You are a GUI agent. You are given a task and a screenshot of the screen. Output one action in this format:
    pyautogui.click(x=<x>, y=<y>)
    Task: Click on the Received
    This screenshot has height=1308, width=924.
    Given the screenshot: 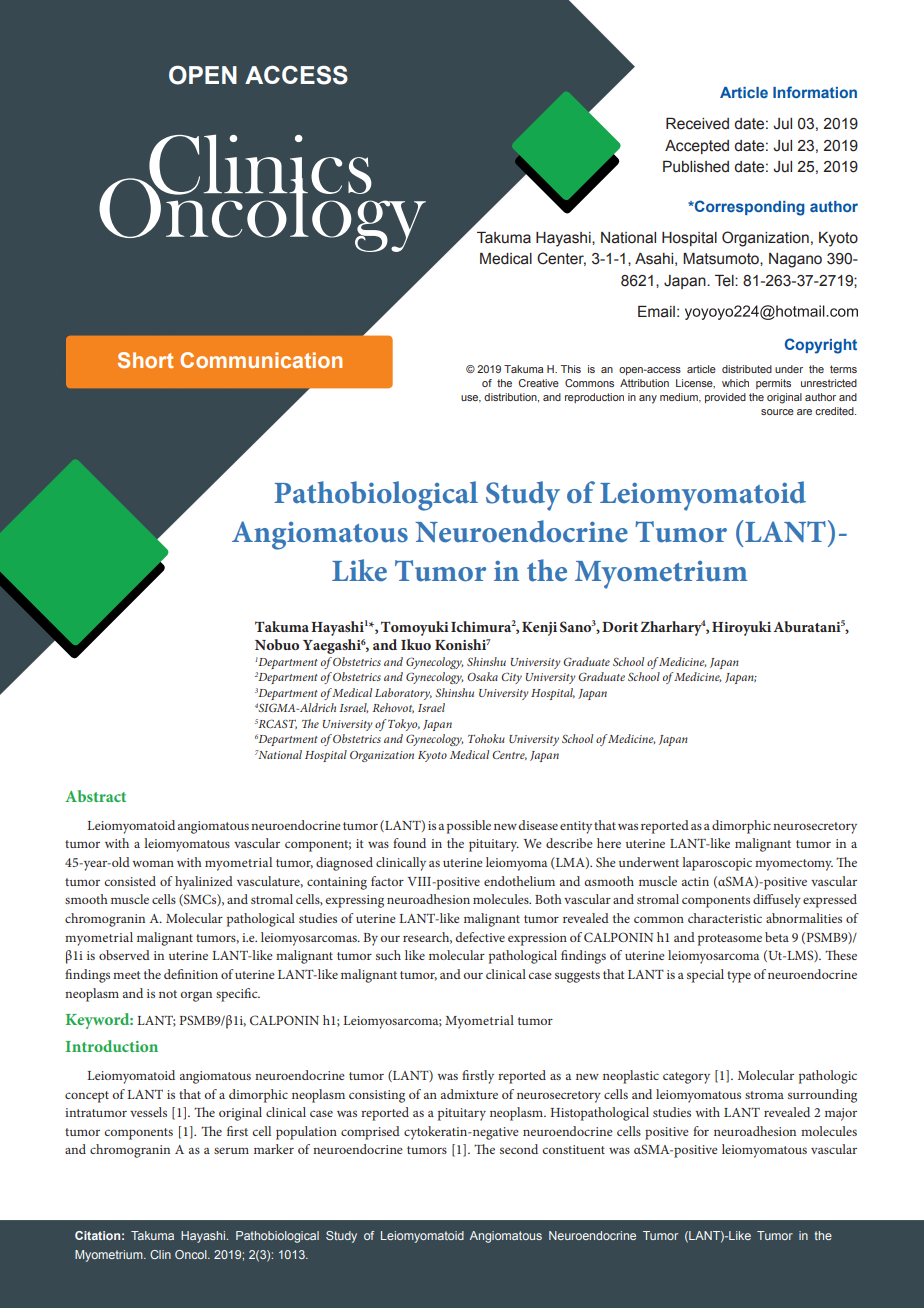 What is the action you would take?
    pyautogui.click(x=697, y=124)
